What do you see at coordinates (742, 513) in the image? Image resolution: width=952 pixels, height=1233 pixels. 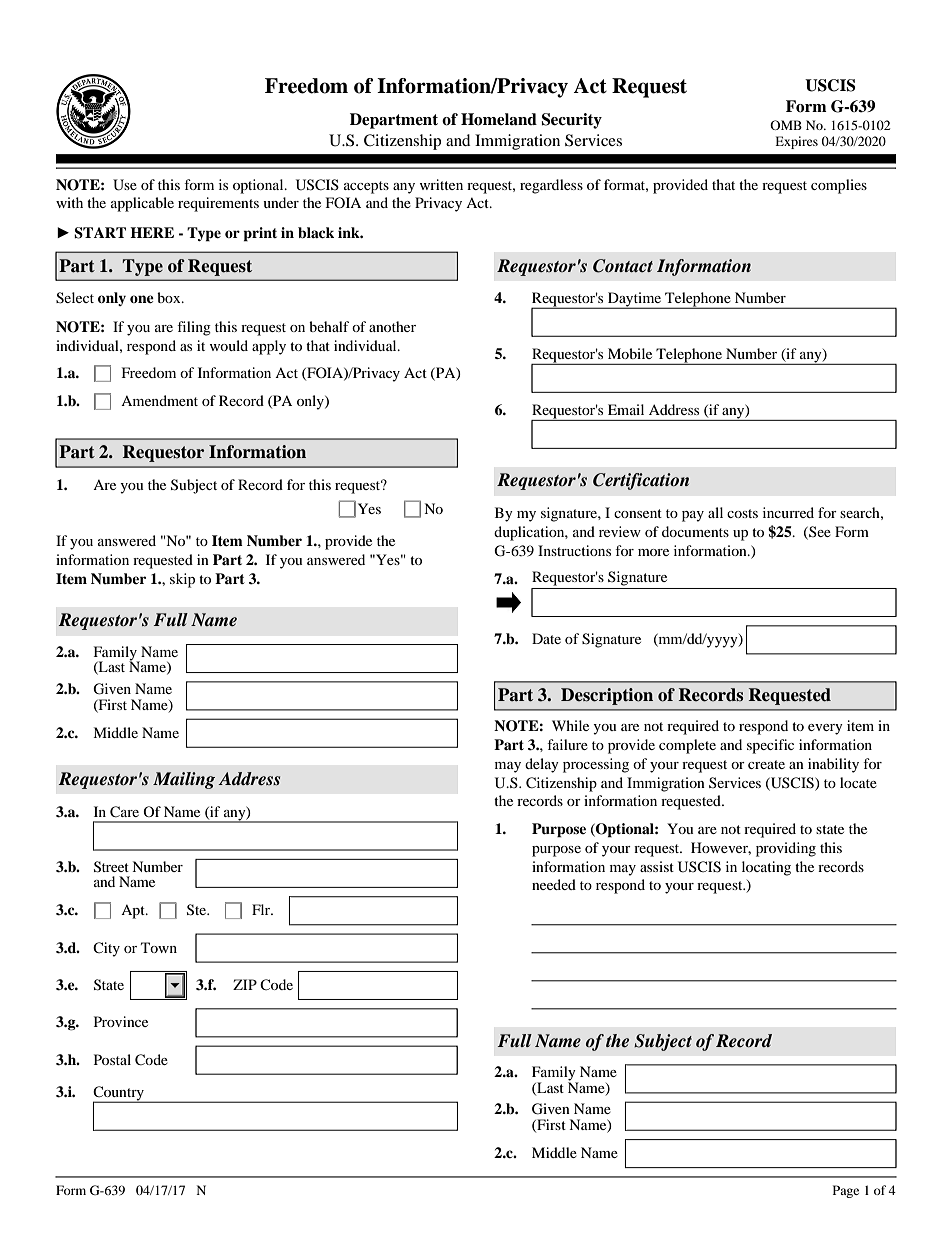 I see `costs` at bounding box center [742, 513].
